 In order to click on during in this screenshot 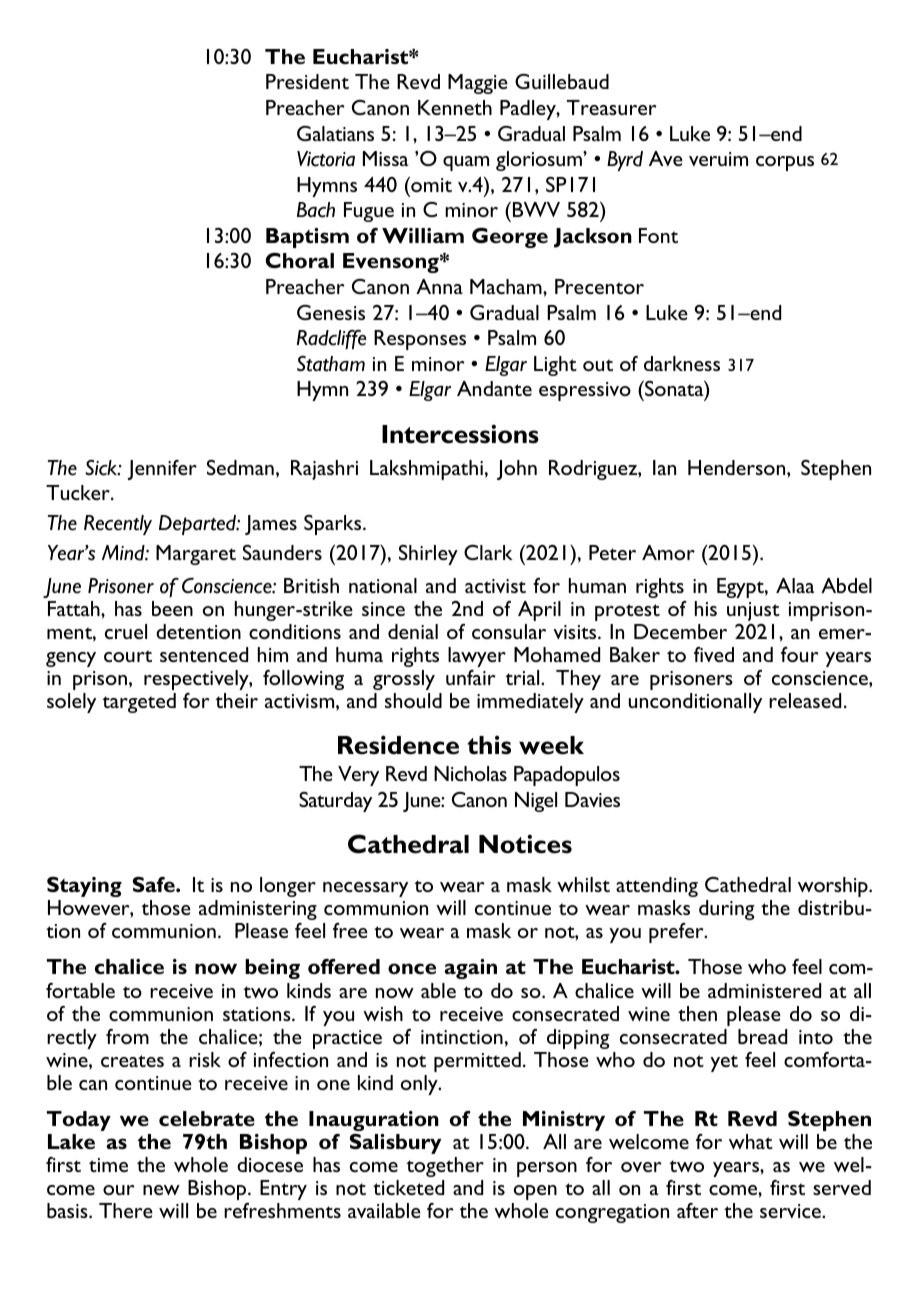, I will do `click(727, 910)`.
